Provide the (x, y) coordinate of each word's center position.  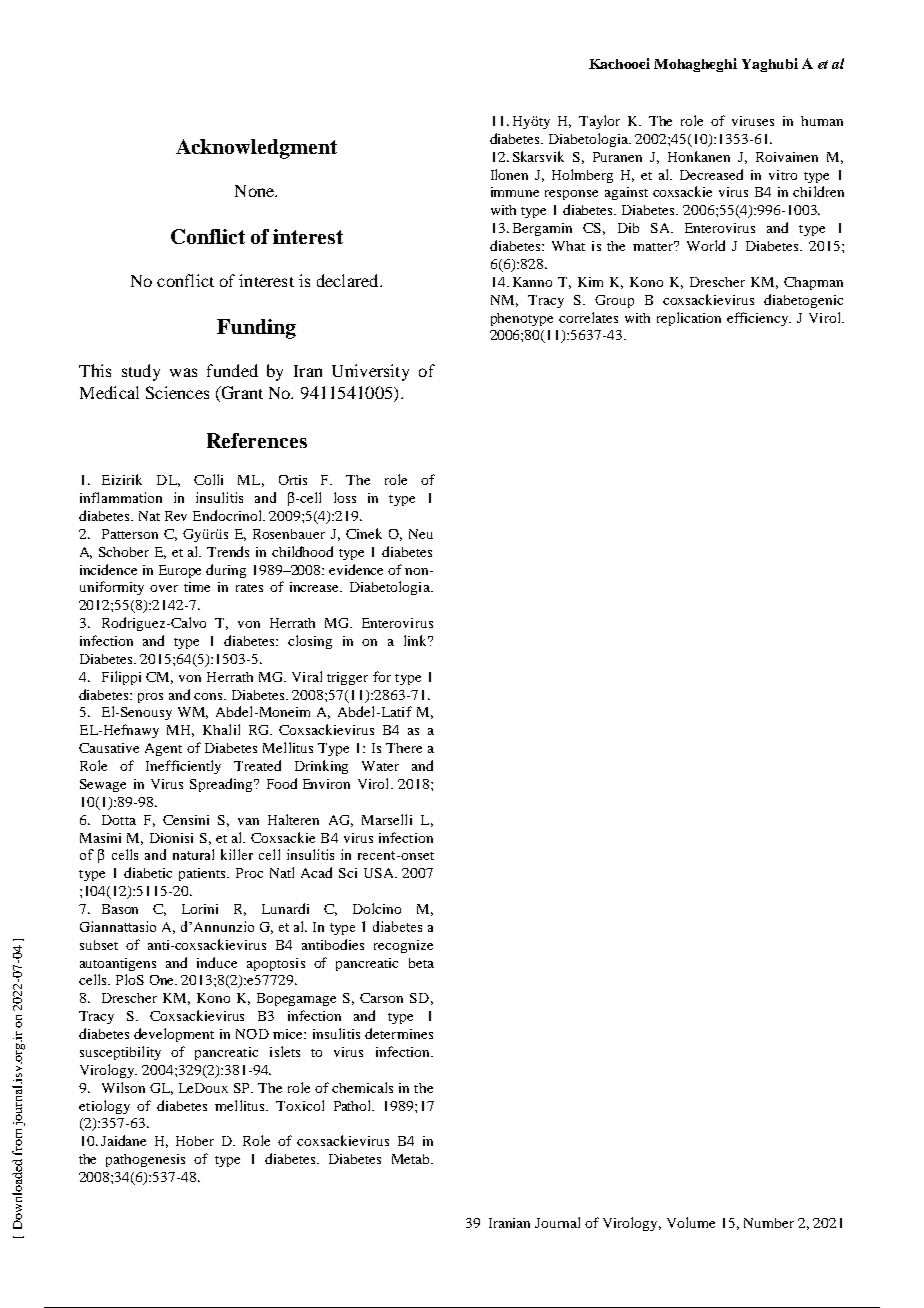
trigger (347, 678)
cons (209, 696)
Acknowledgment (256, 149)
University (370, 372)
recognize (403, 946)
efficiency (759, 319)
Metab (412, 1159)
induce (217, 962)
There (404, 748)
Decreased (711, 174)
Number (769, 1223)
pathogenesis (145, 1160)
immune (515, 192)
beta (421, 963)
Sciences (177, 392)
